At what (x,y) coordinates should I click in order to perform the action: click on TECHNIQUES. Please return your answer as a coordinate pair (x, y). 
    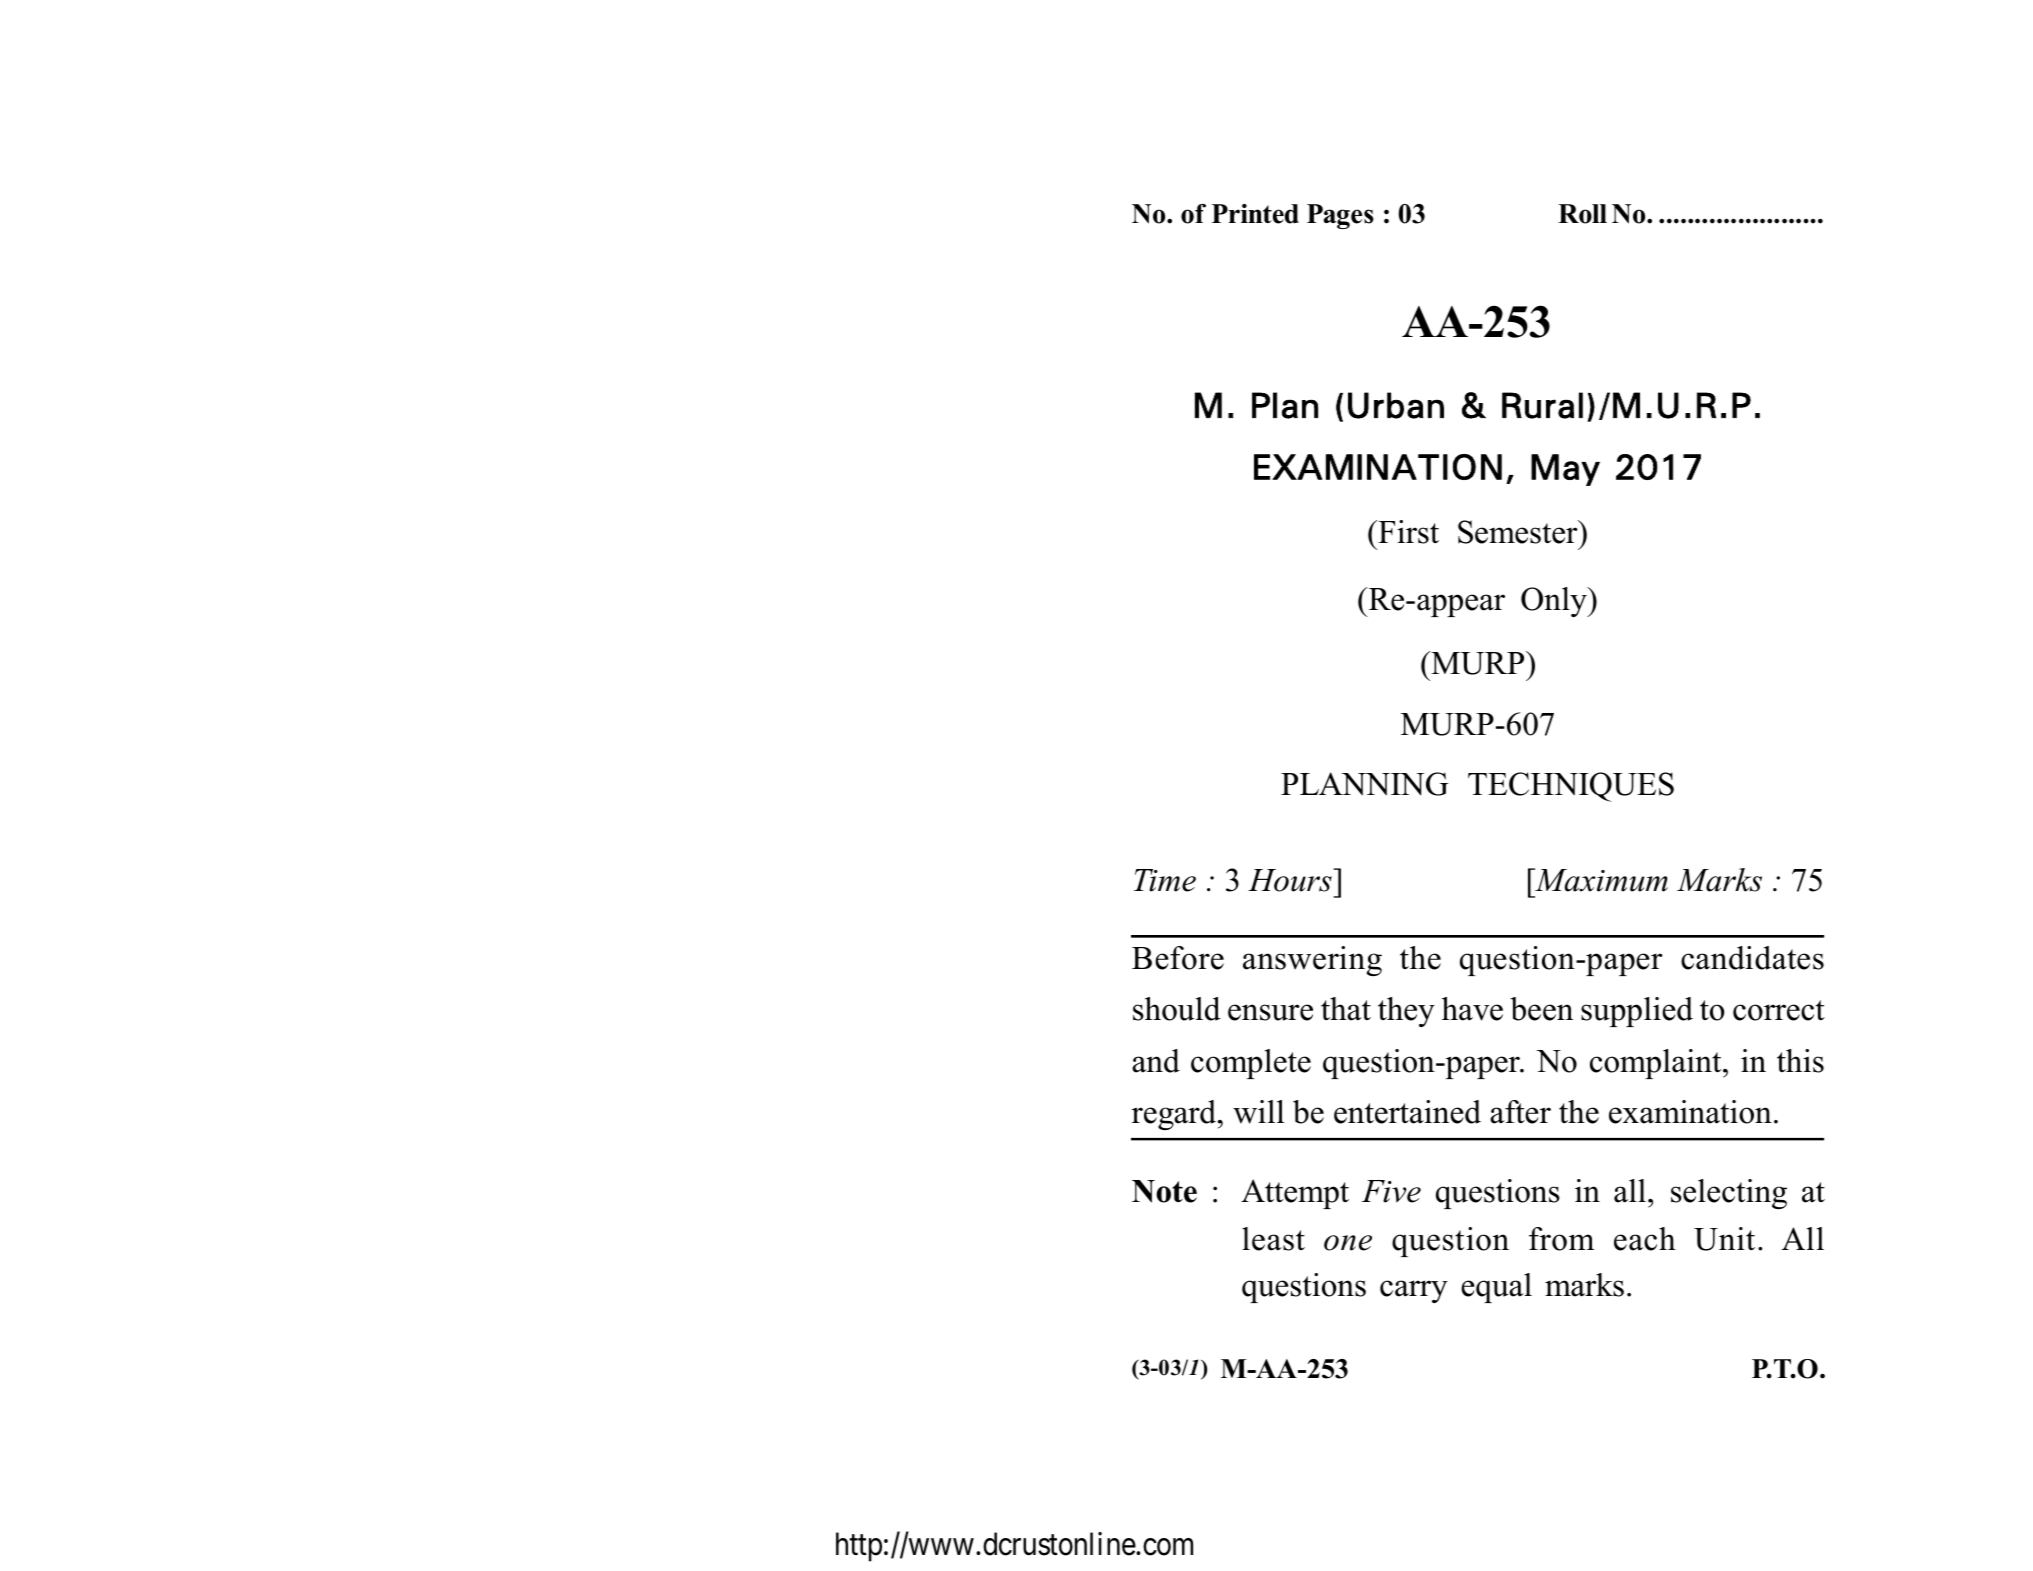
    Looking at the image, I should click on (1571, 787).
